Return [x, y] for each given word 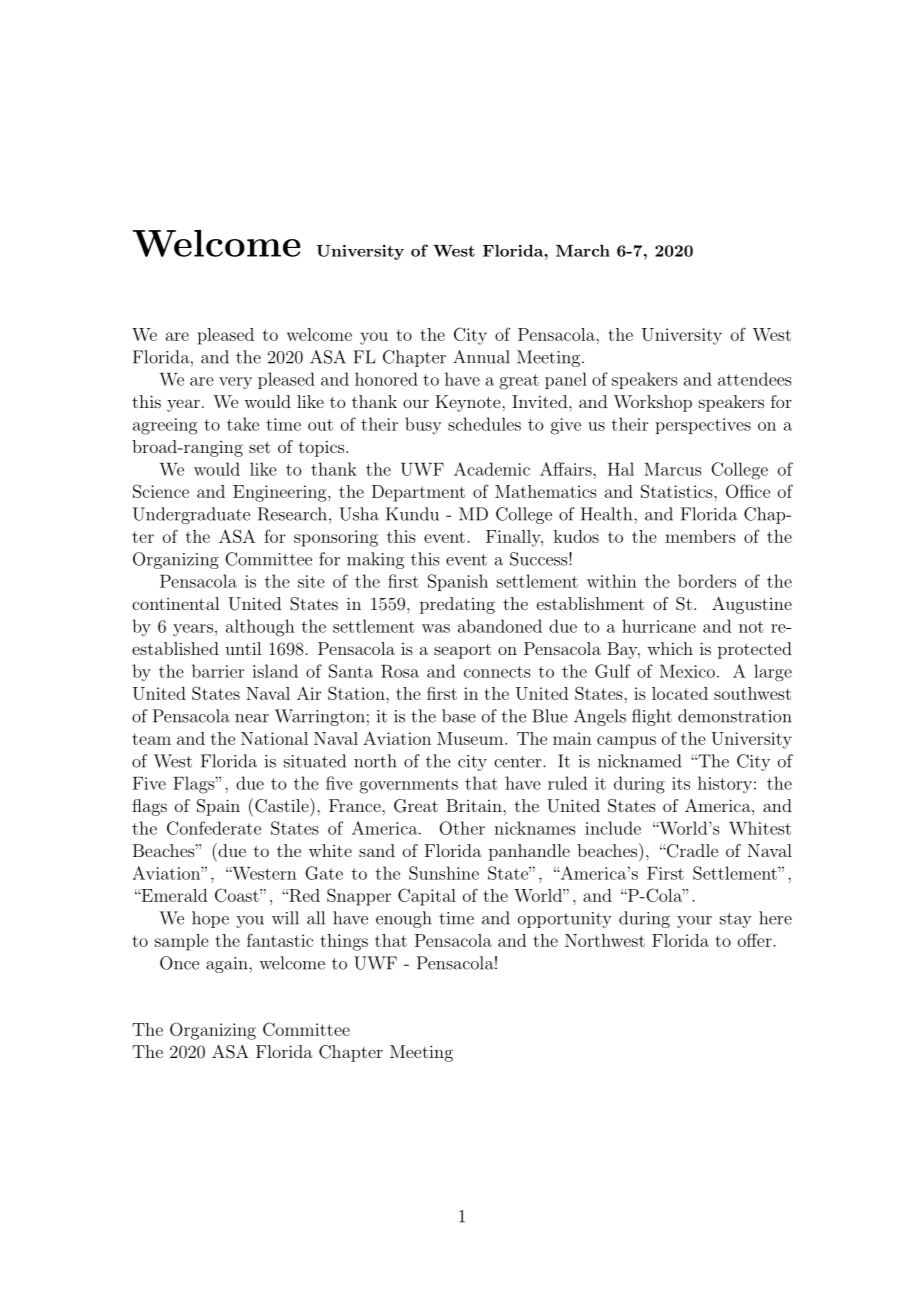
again [228, 965]
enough [404, 919]
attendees [755, 379]
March [583, 250]
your [694, 922]
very [235, 383]
